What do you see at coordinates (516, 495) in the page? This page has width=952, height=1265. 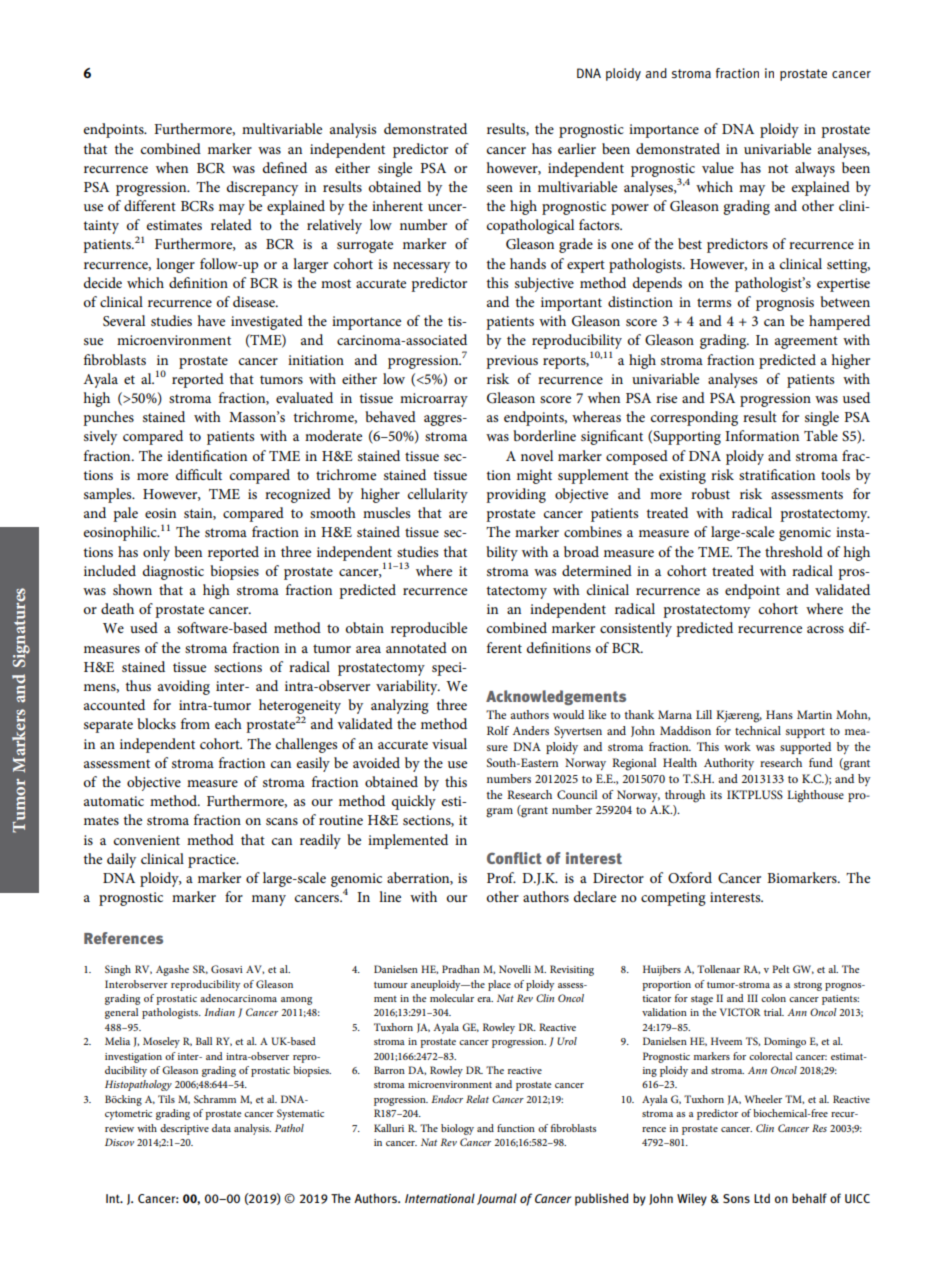 I see `providing` at bounding box center [516, 495].
